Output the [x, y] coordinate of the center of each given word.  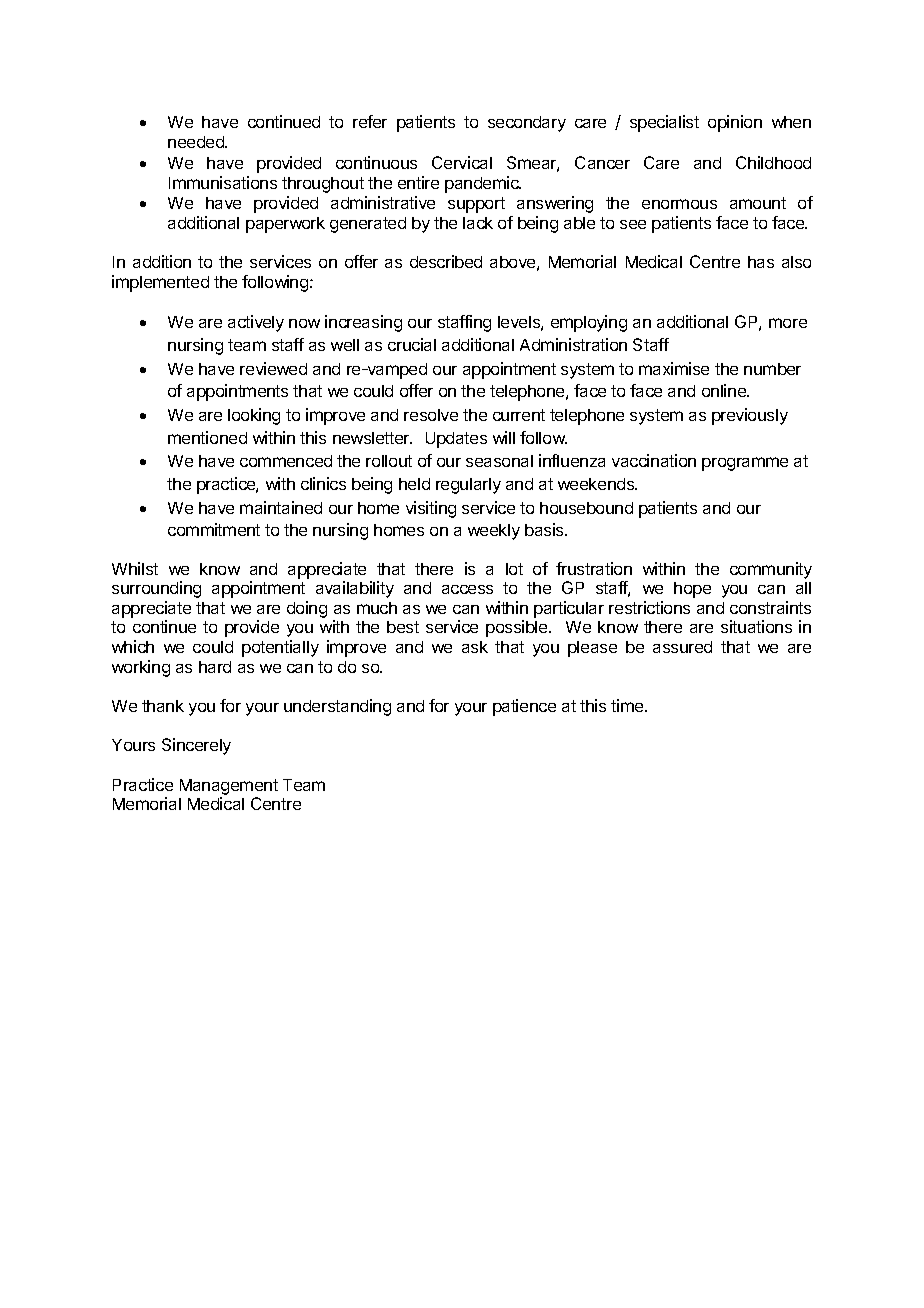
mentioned [207, 437]
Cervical [462, 162]
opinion [735, 123]
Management [229, 788]
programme [745, 464]
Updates [456, 440]
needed [197, 142]
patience [524, 707]
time [628, 705]
